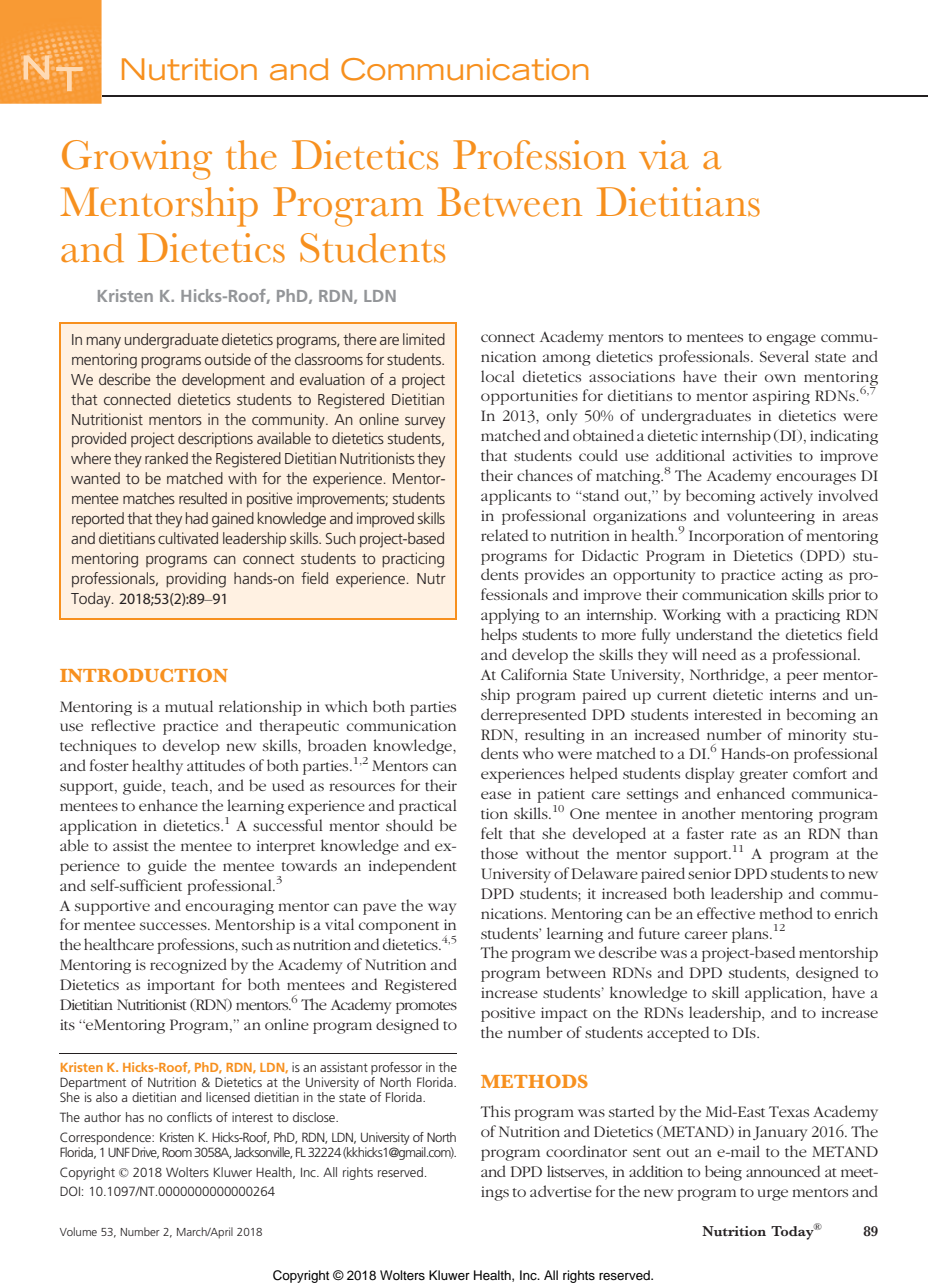 This image has height=1288, width=928. What do you see at coordinates (772, 1195) in the image?
I see `urge` at bounding box center [772, 1195].
